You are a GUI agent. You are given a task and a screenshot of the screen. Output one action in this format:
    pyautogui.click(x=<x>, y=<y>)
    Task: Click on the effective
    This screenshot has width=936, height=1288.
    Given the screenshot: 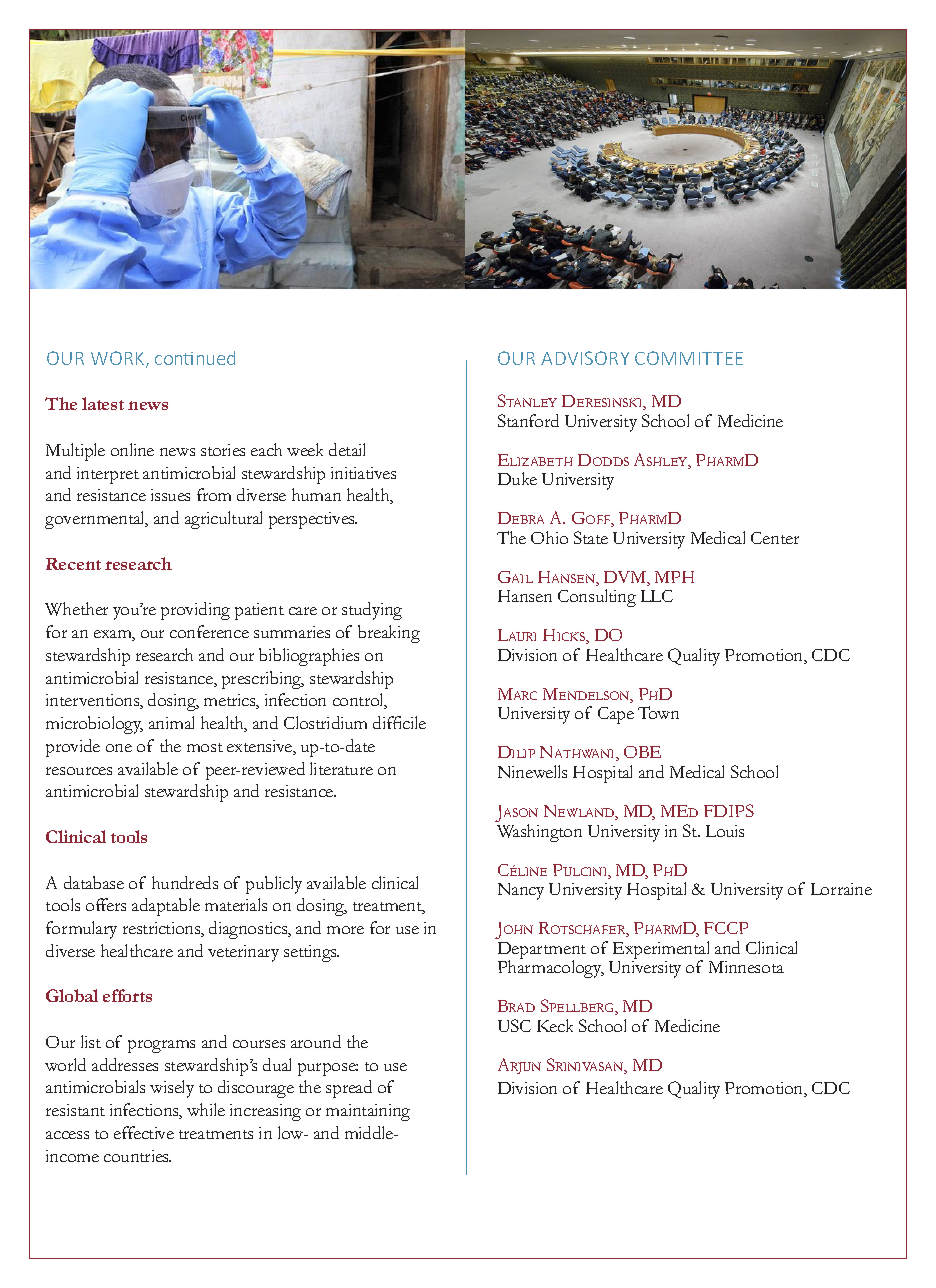 What is the action you would take?
    pyautogui.click(x=144, y=1132)
